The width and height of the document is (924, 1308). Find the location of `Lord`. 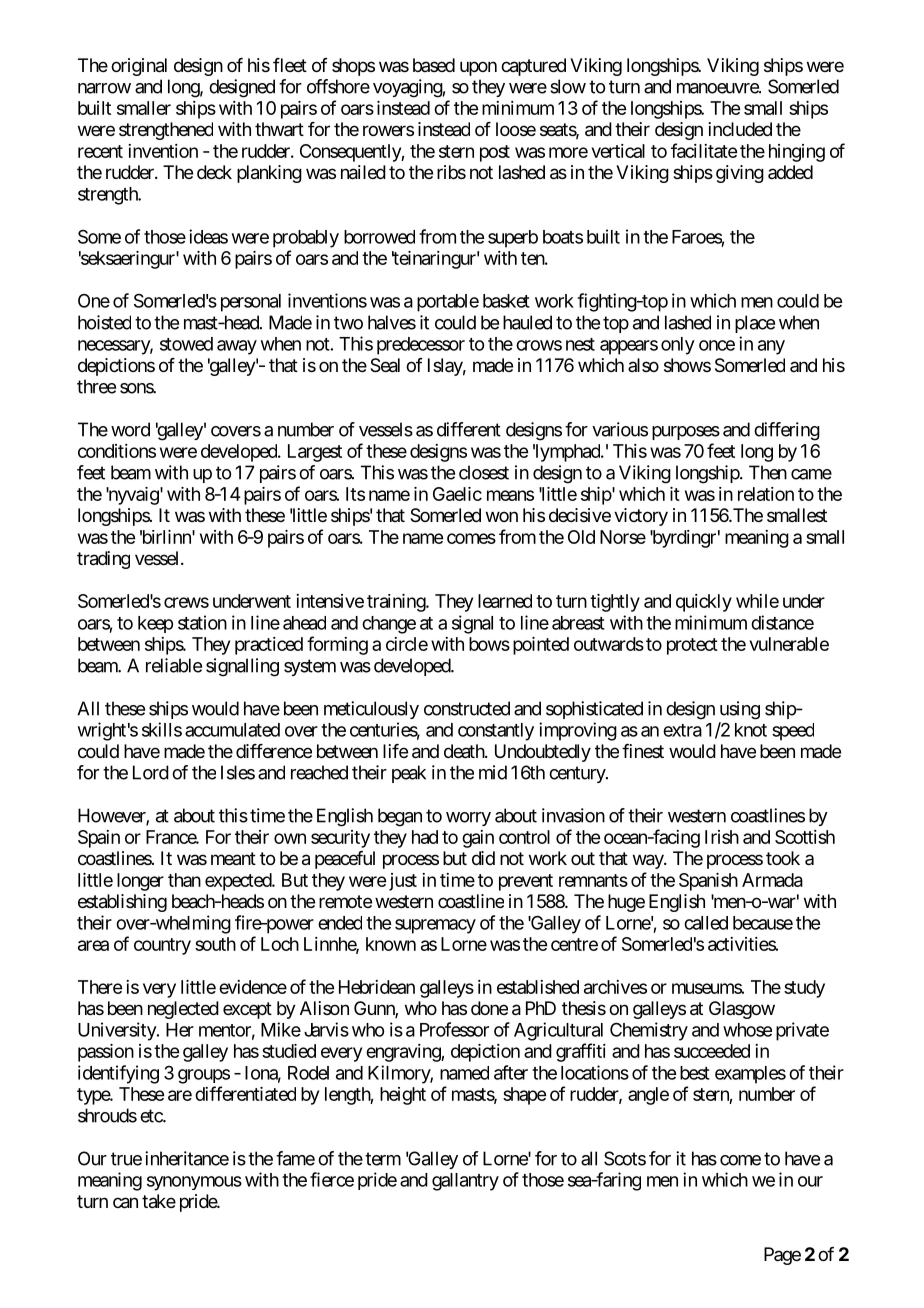

Lord is located at coordinates (151, 772).
